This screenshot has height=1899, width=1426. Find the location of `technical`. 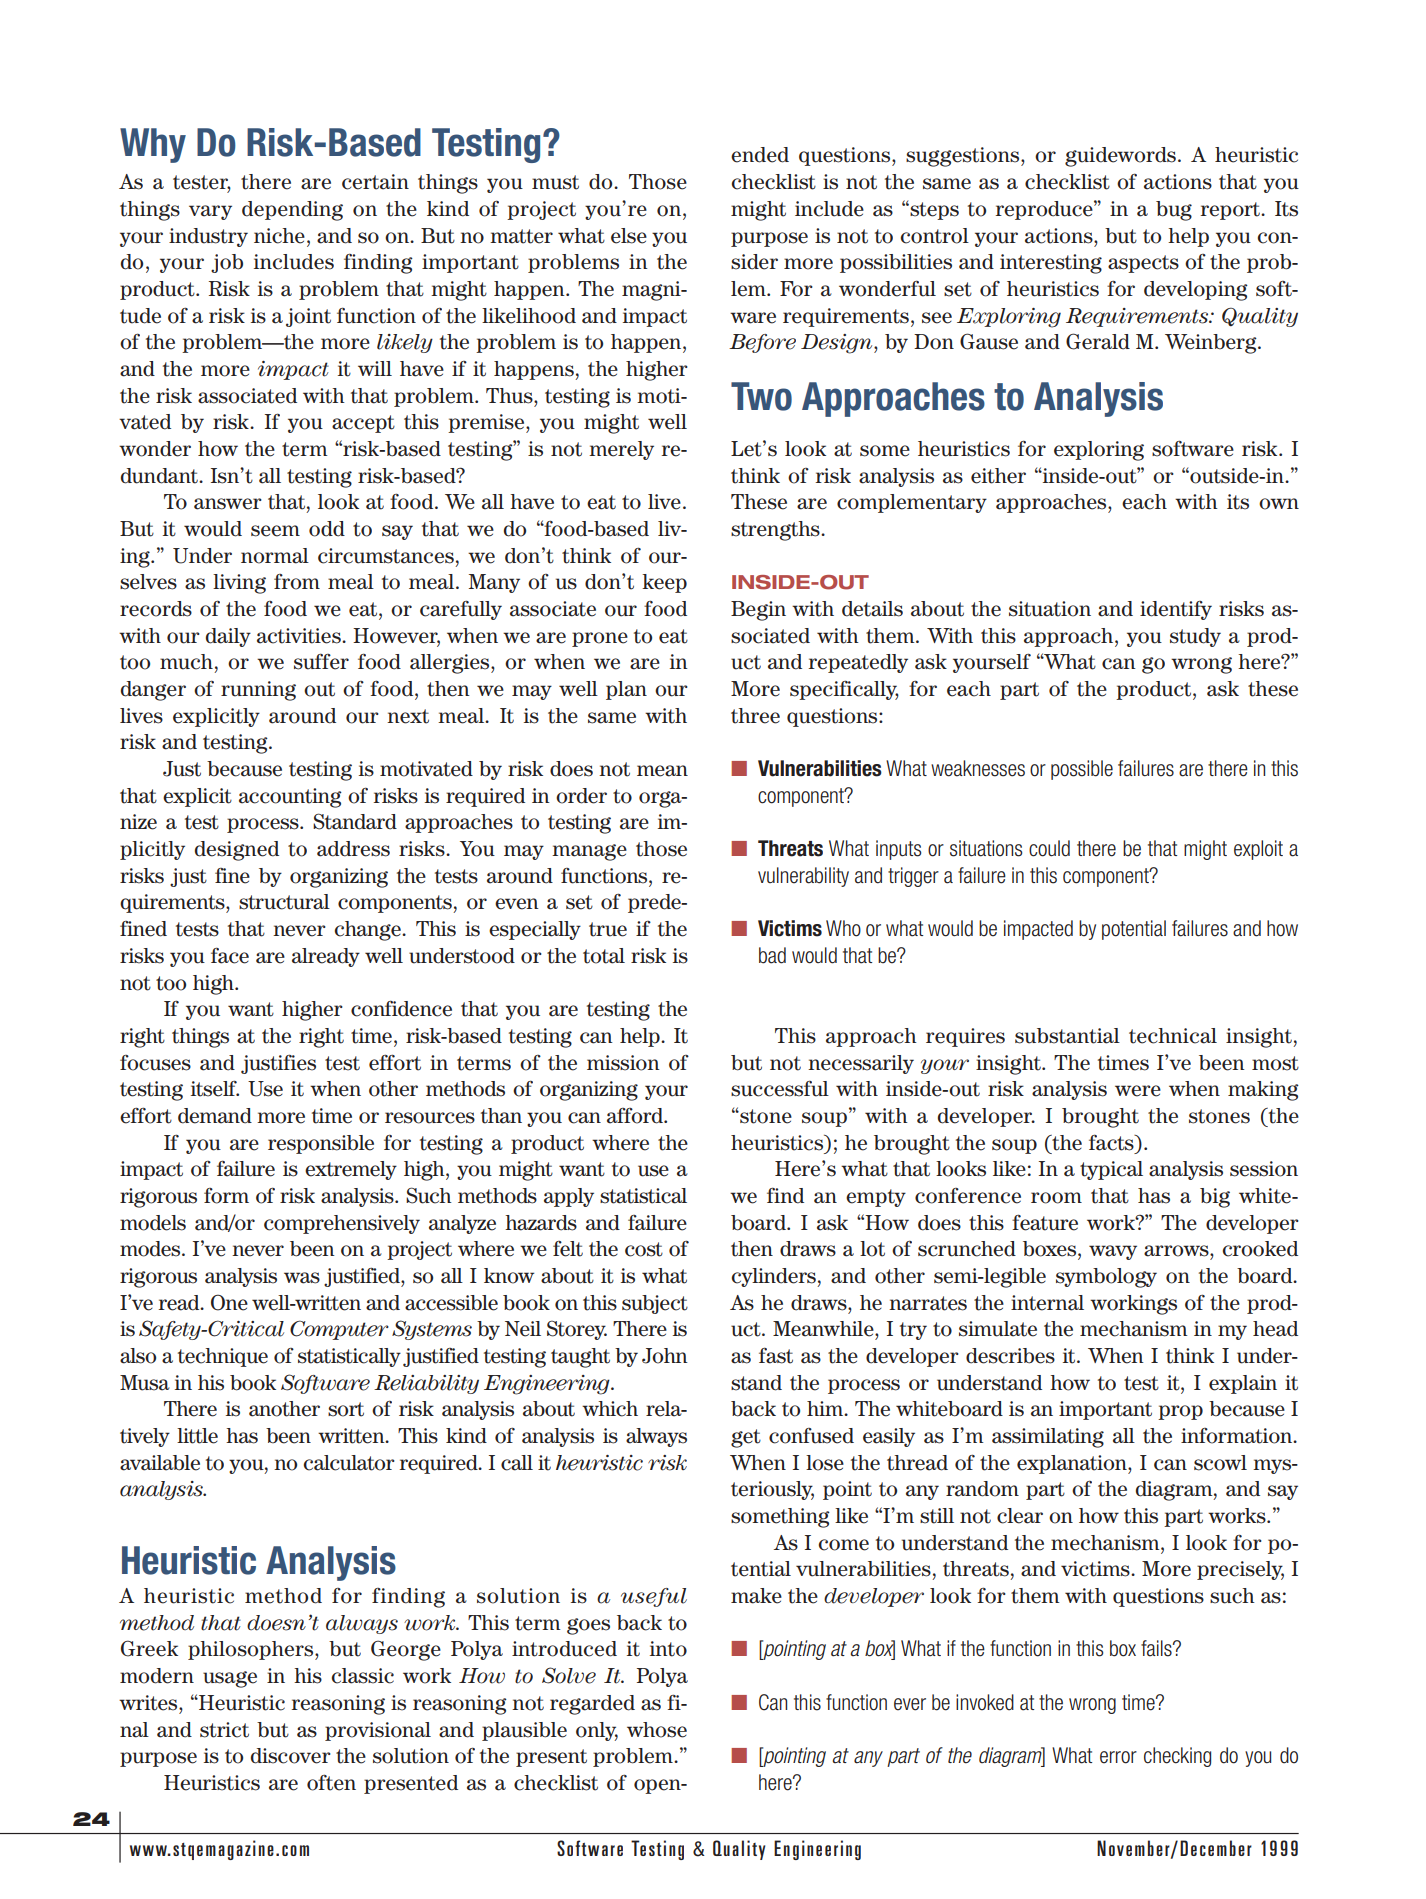

technical is located at coordinates (1173, 1036).
